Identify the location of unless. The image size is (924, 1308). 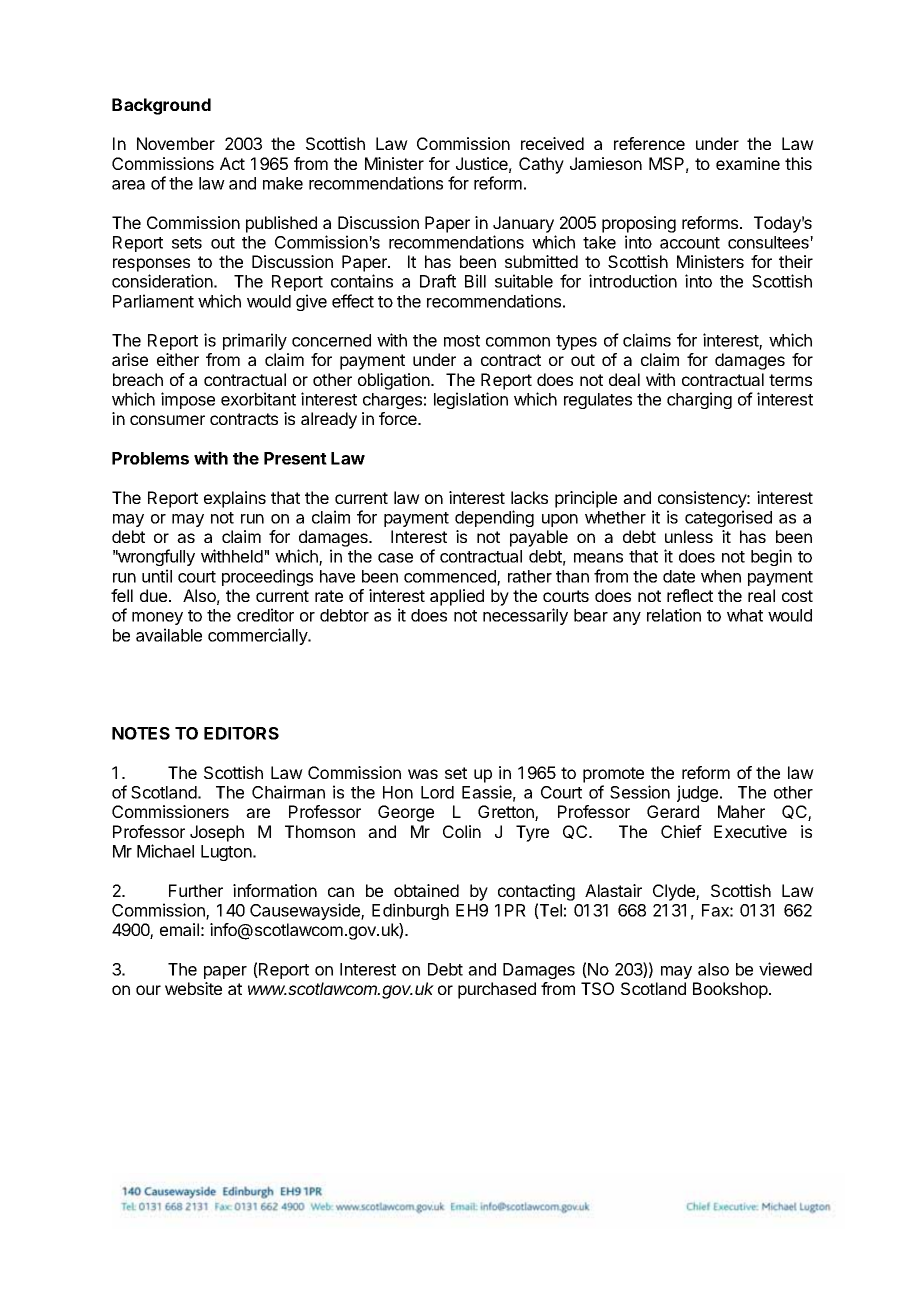
(689, 536).
